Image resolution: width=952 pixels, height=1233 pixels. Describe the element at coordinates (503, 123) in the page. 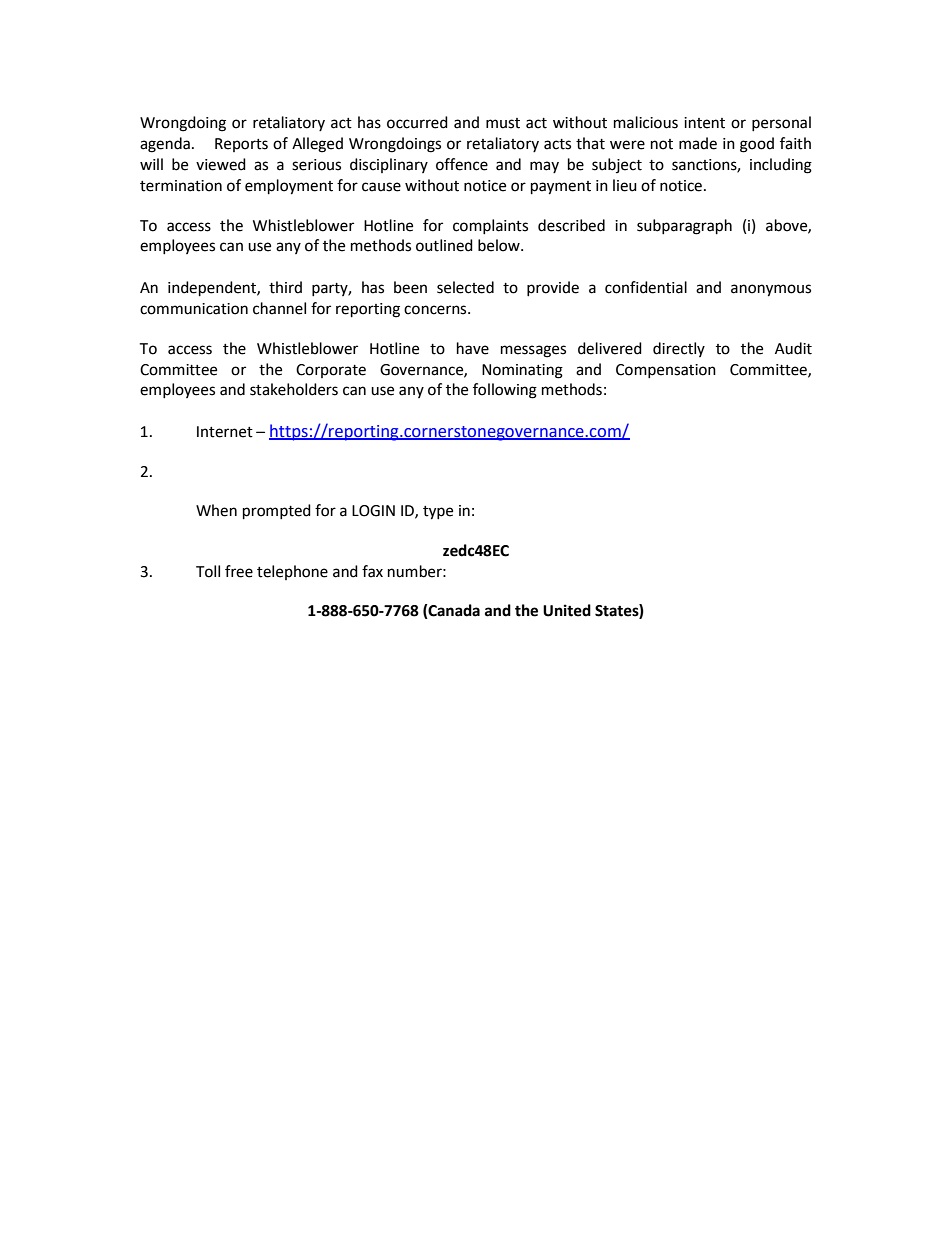

I see `must` at that location.
